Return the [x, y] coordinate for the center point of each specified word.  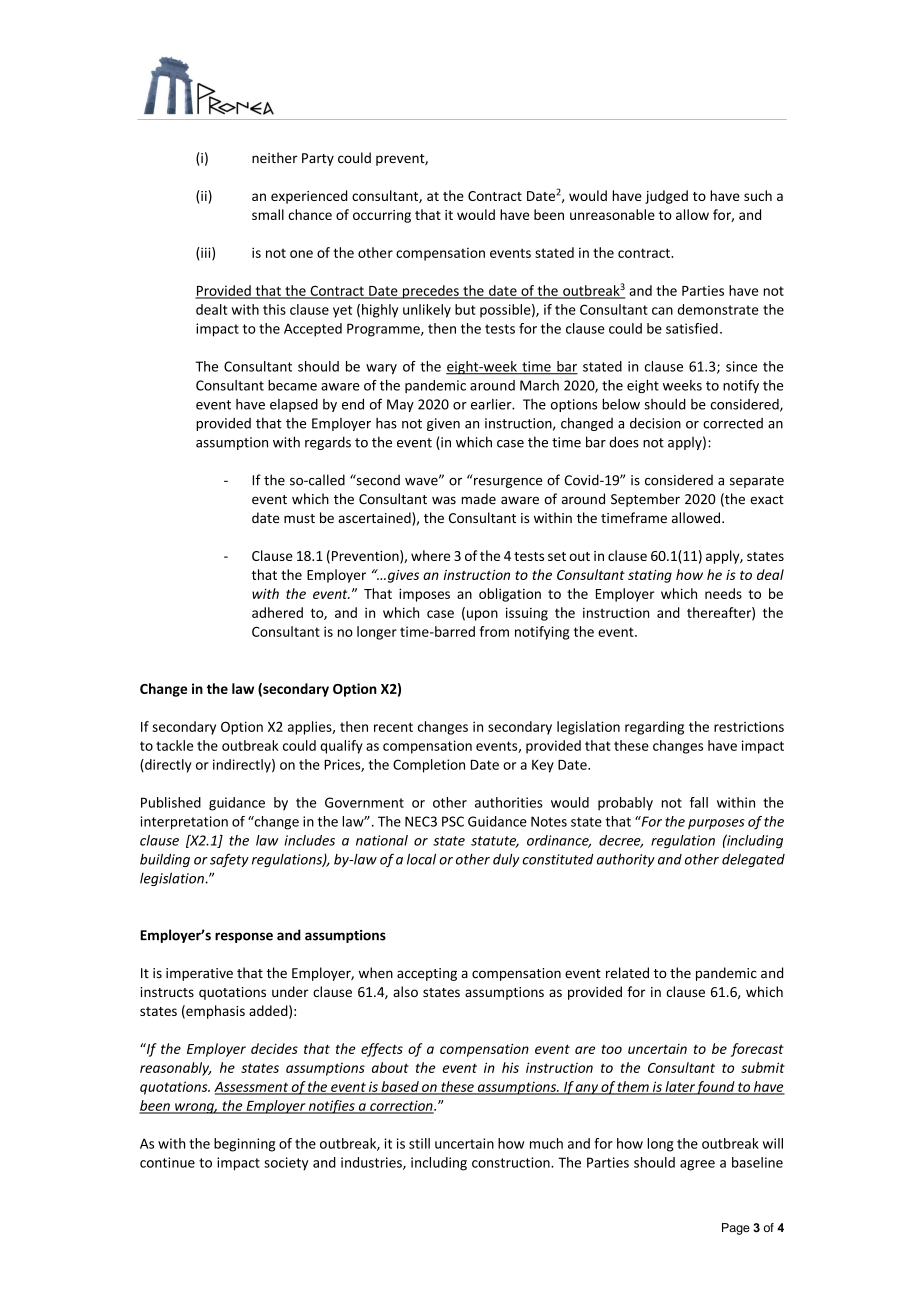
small [268, 214]
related [627, 973]
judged [666, 197]
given [443, 424]
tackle [174, 745]
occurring [382, 216]
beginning [244, 1145]
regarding [654, 728]
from [494, 631]
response [244, 937]
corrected [733, 423]
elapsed [294, 405]
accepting [427, 974]
